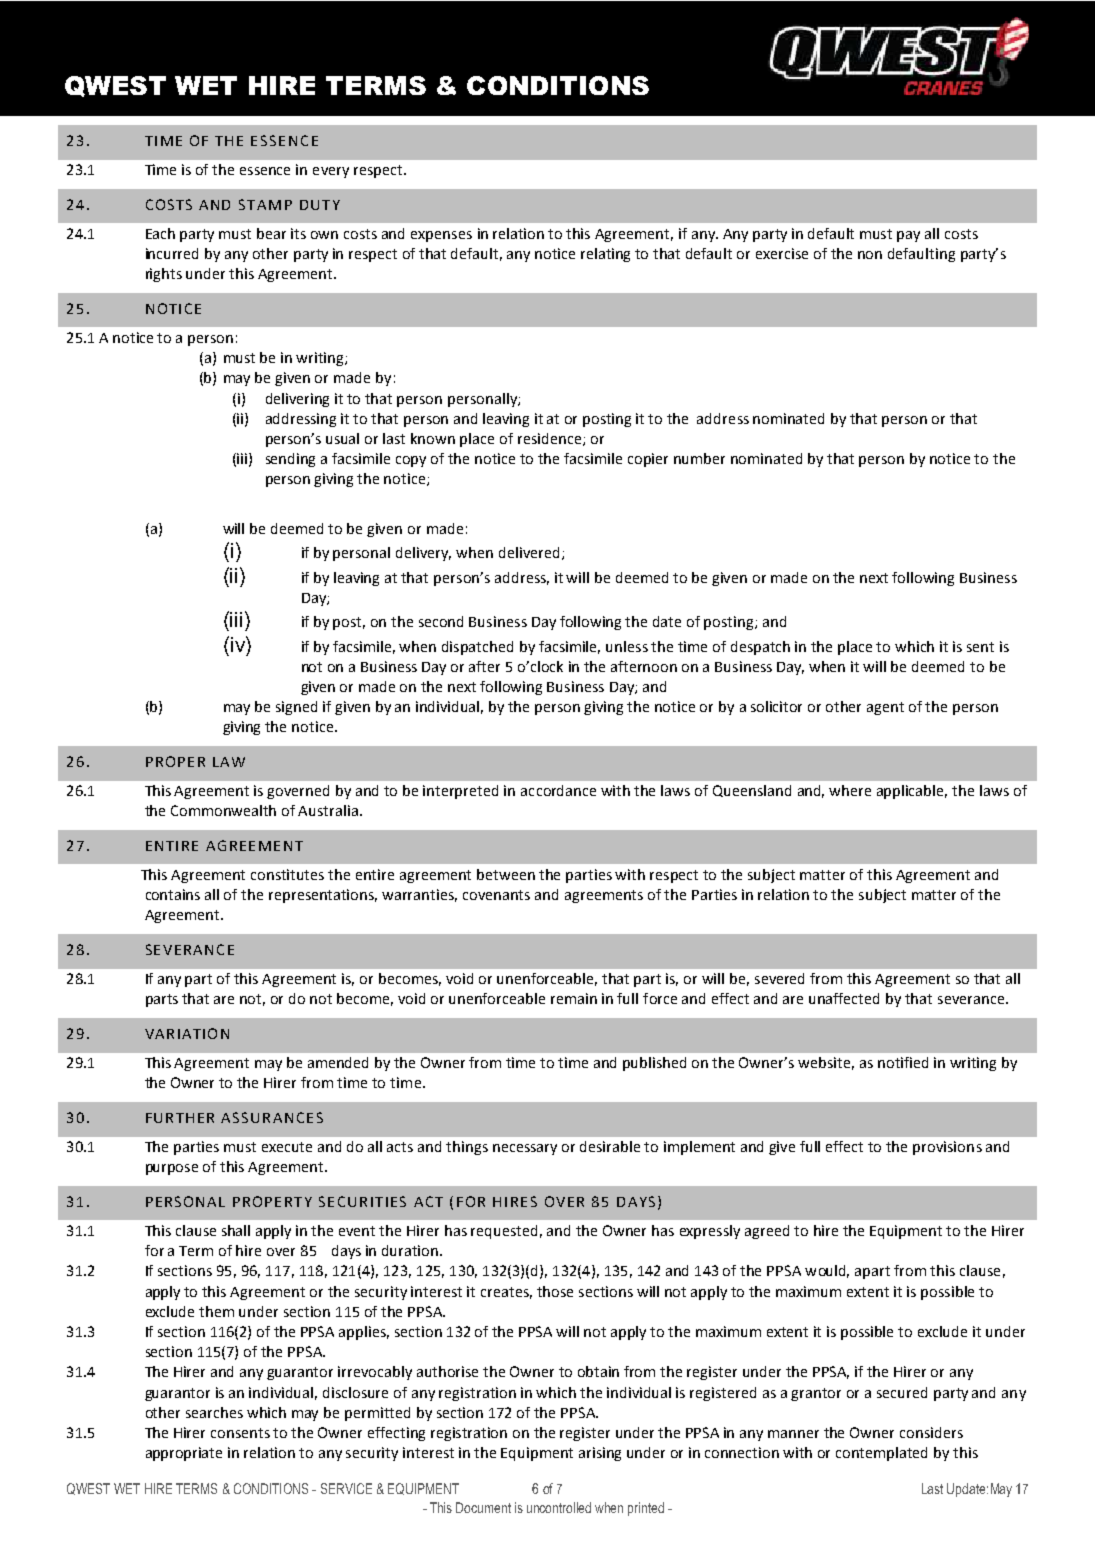 The height and width of the screenshot is (1549, 1095). I want to click on STAMP, so click(265, 204).
